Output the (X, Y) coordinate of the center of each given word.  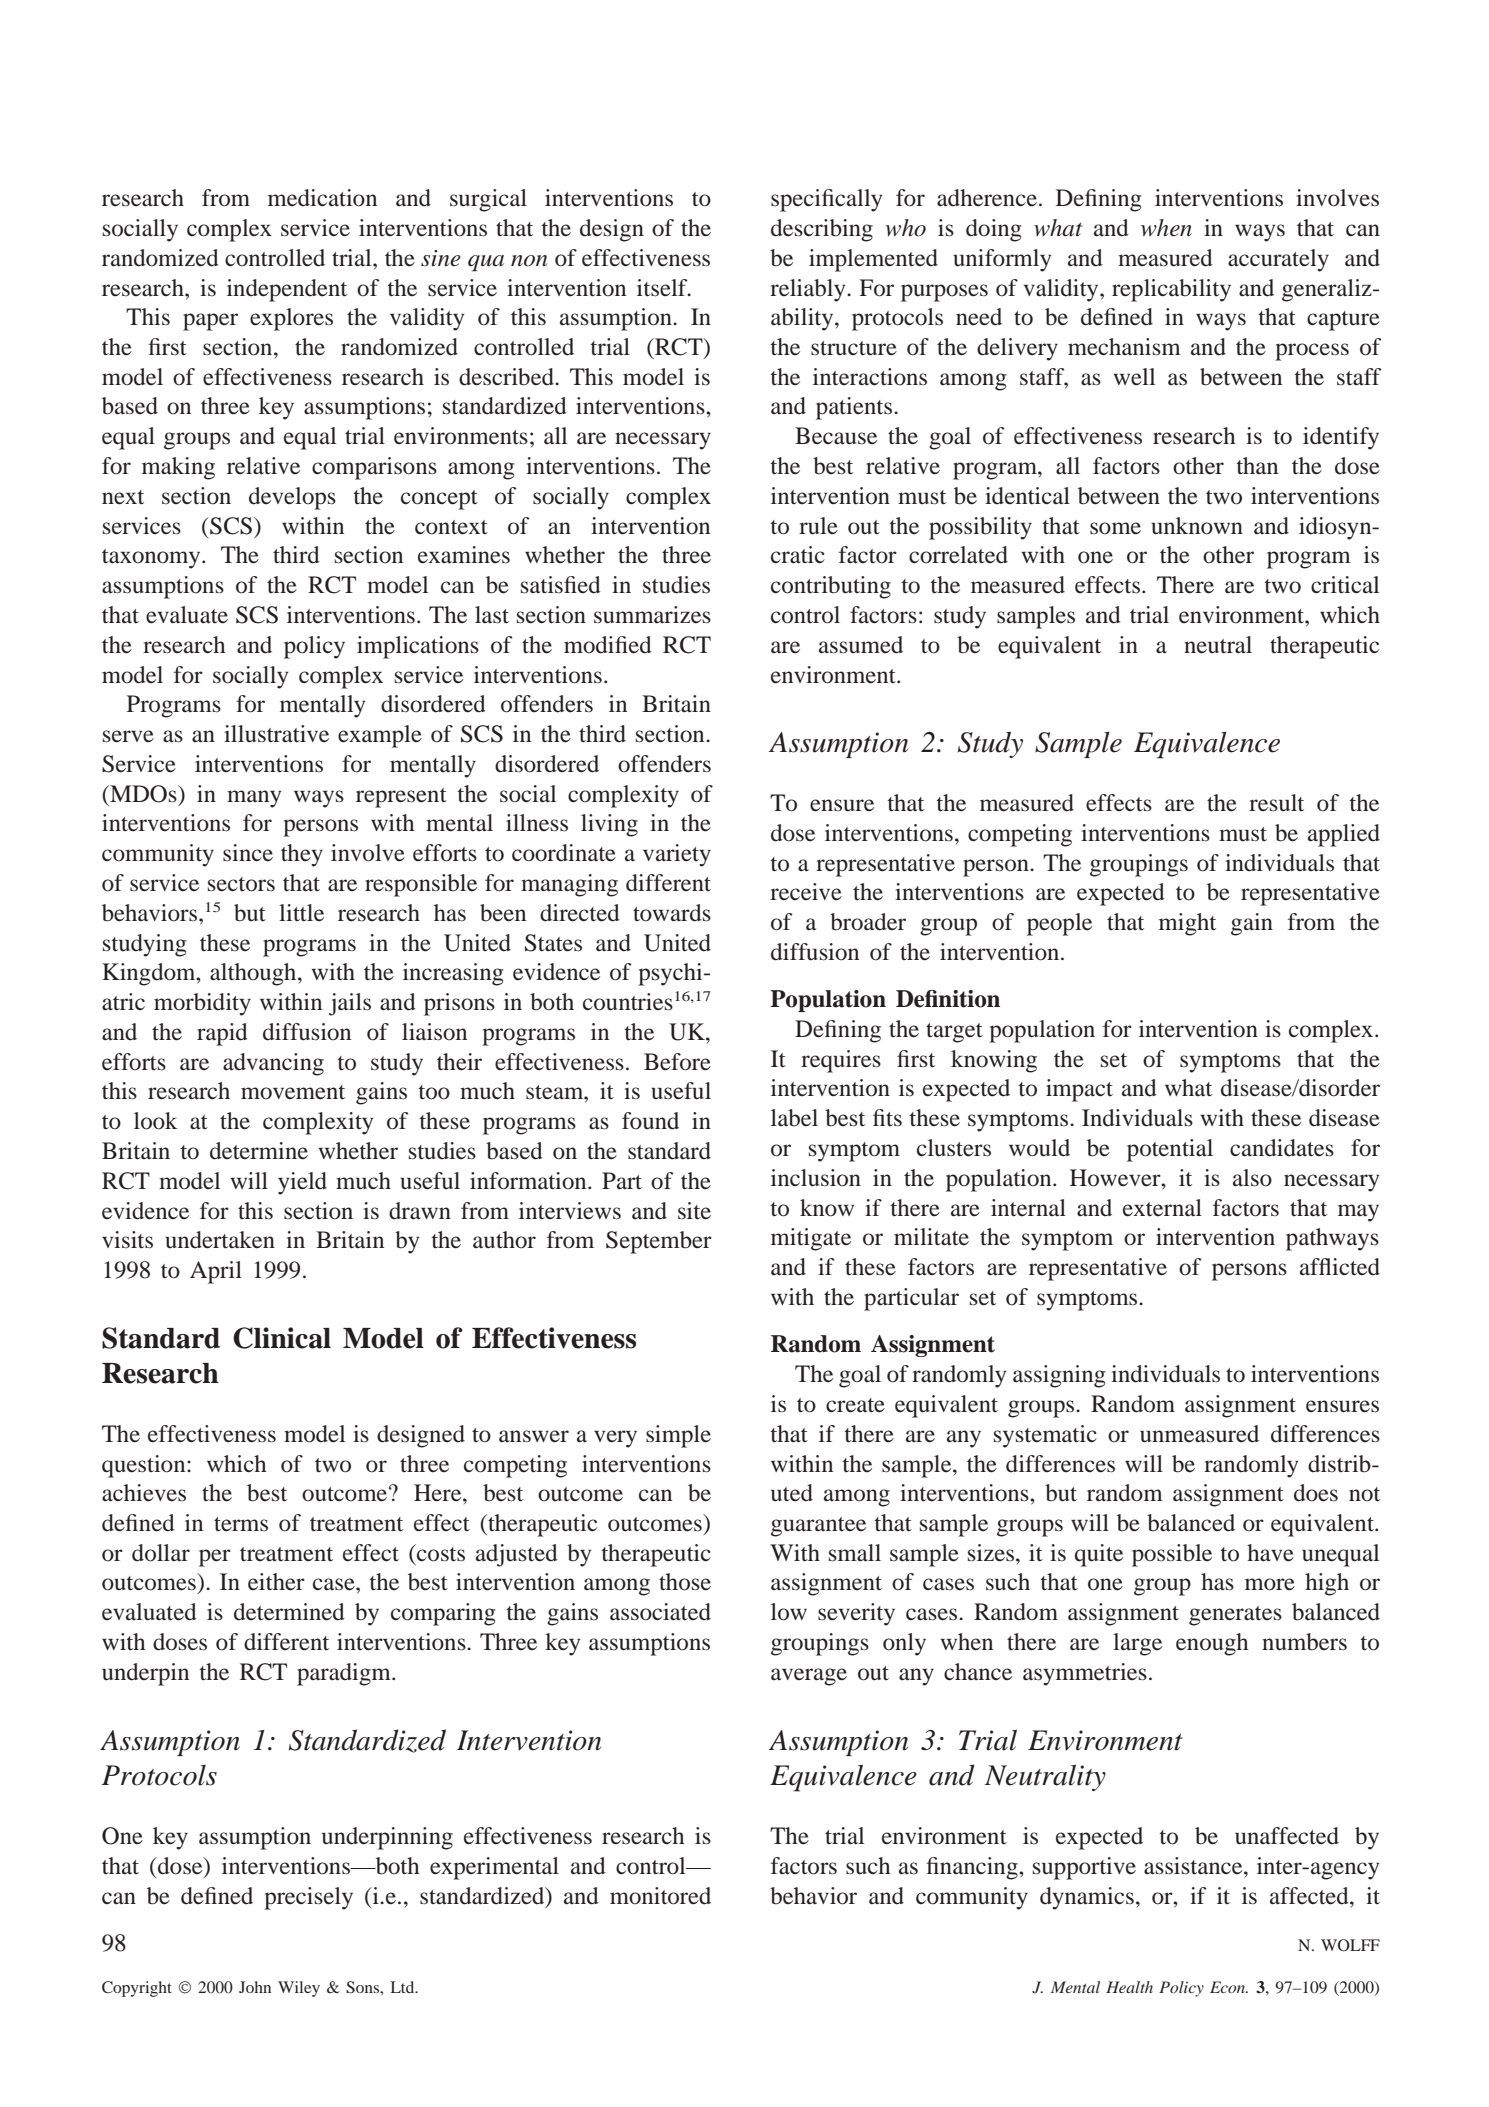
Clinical (282, 1338)
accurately (1278, 260)
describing (822, 230)
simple (678, 1436)
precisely (308, 1898)
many (254, 799)
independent (287, 290)
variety (677, 855)
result (1276, 803)
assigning (1059, 1376)
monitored (660, 1896)
